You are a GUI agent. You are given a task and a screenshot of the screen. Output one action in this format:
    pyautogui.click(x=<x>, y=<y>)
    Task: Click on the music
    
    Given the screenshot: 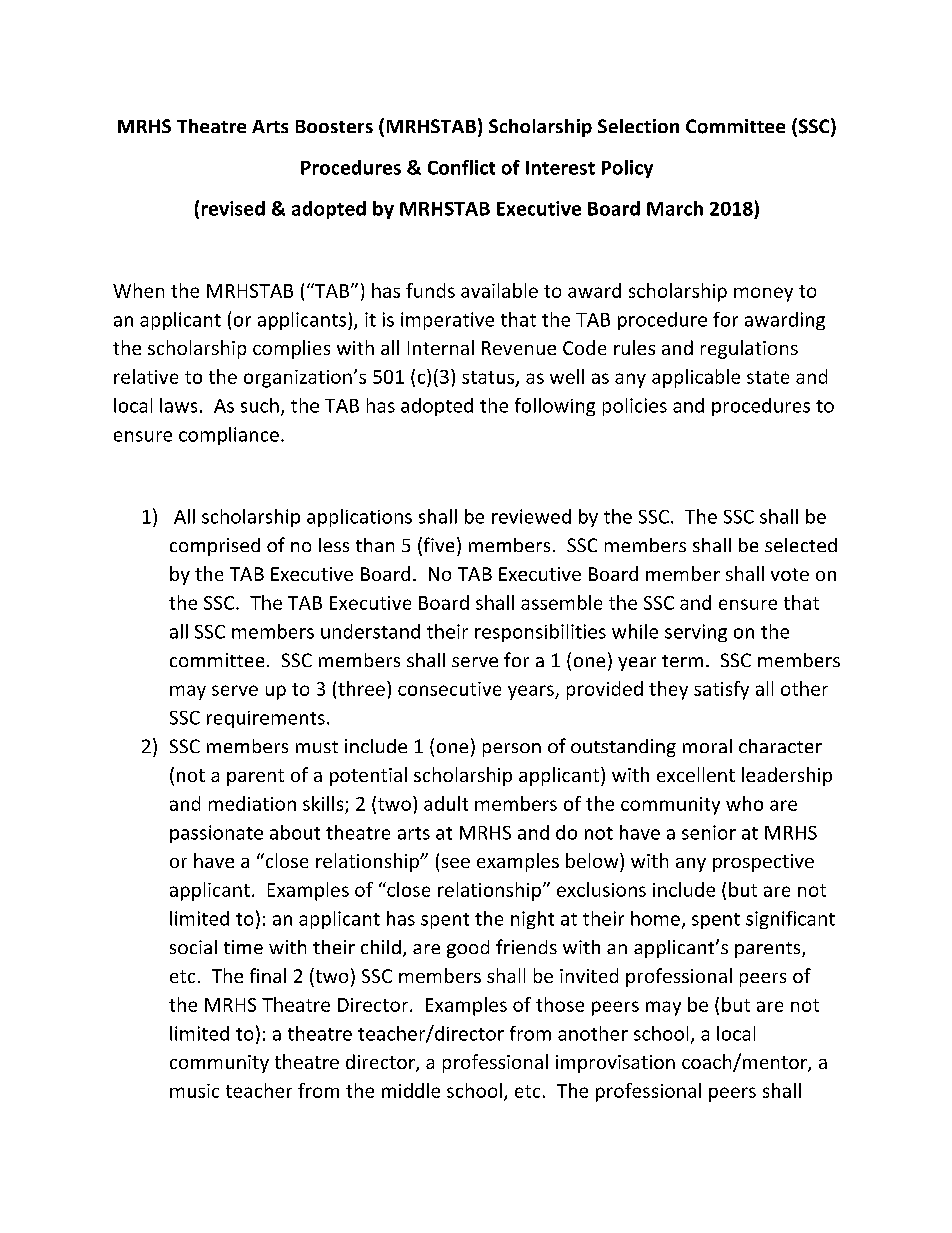 What is the action you would take?
    pyautogui.click(x=194, y=1091)
